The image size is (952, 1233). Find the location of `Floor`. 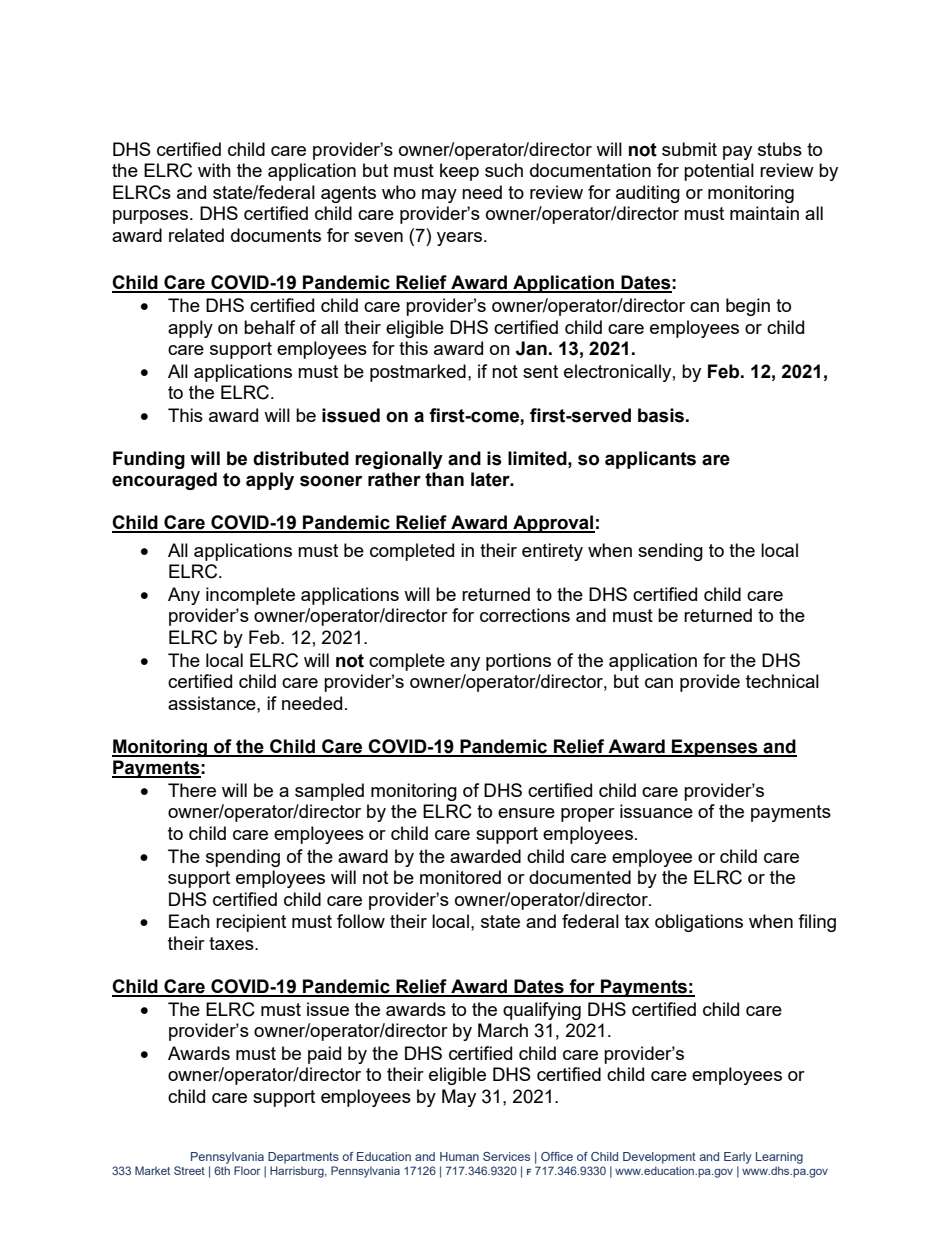

Floor is located at coordinates (247, 1170).
